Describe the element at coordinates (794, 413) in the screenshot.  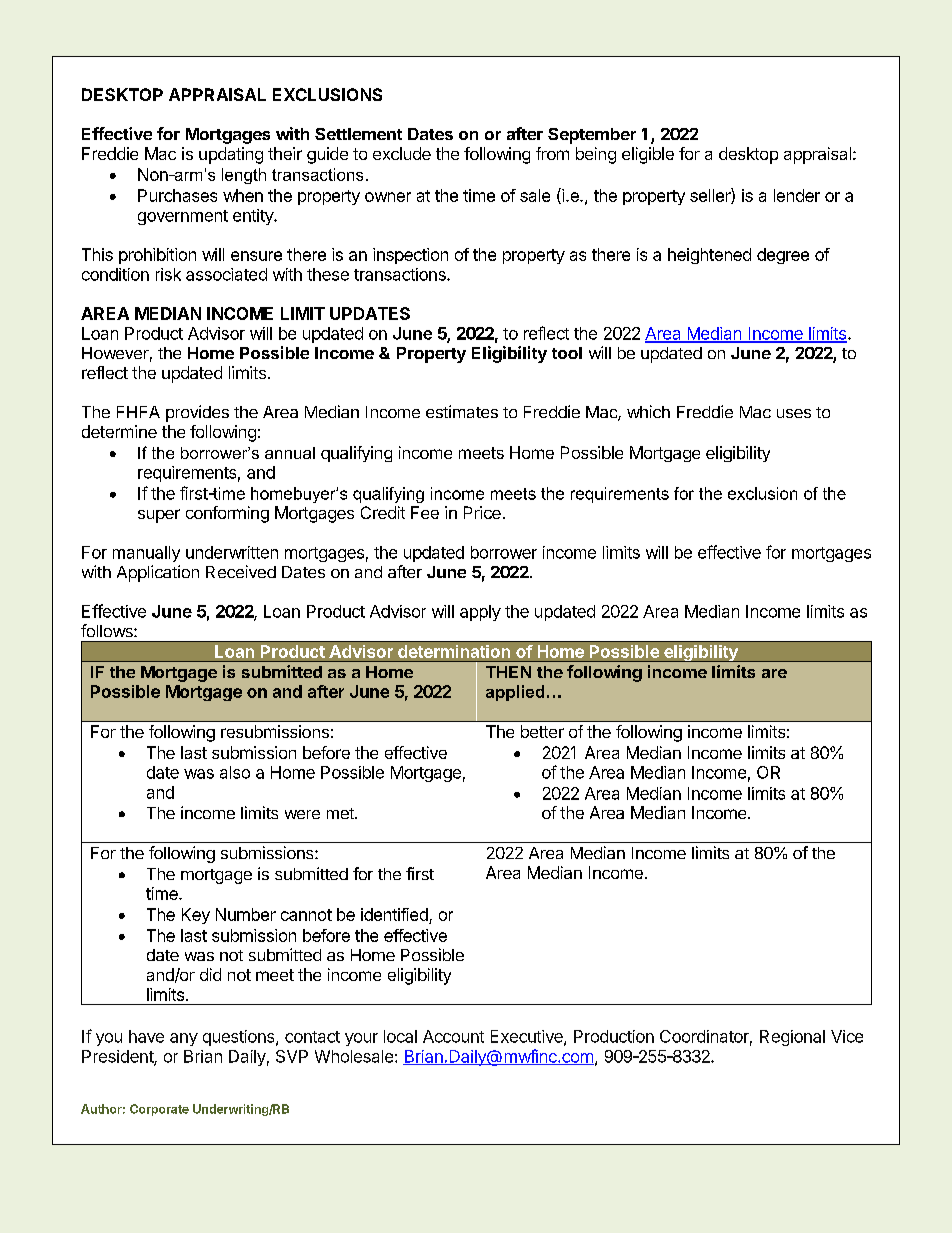
I see `uses` at that location.
